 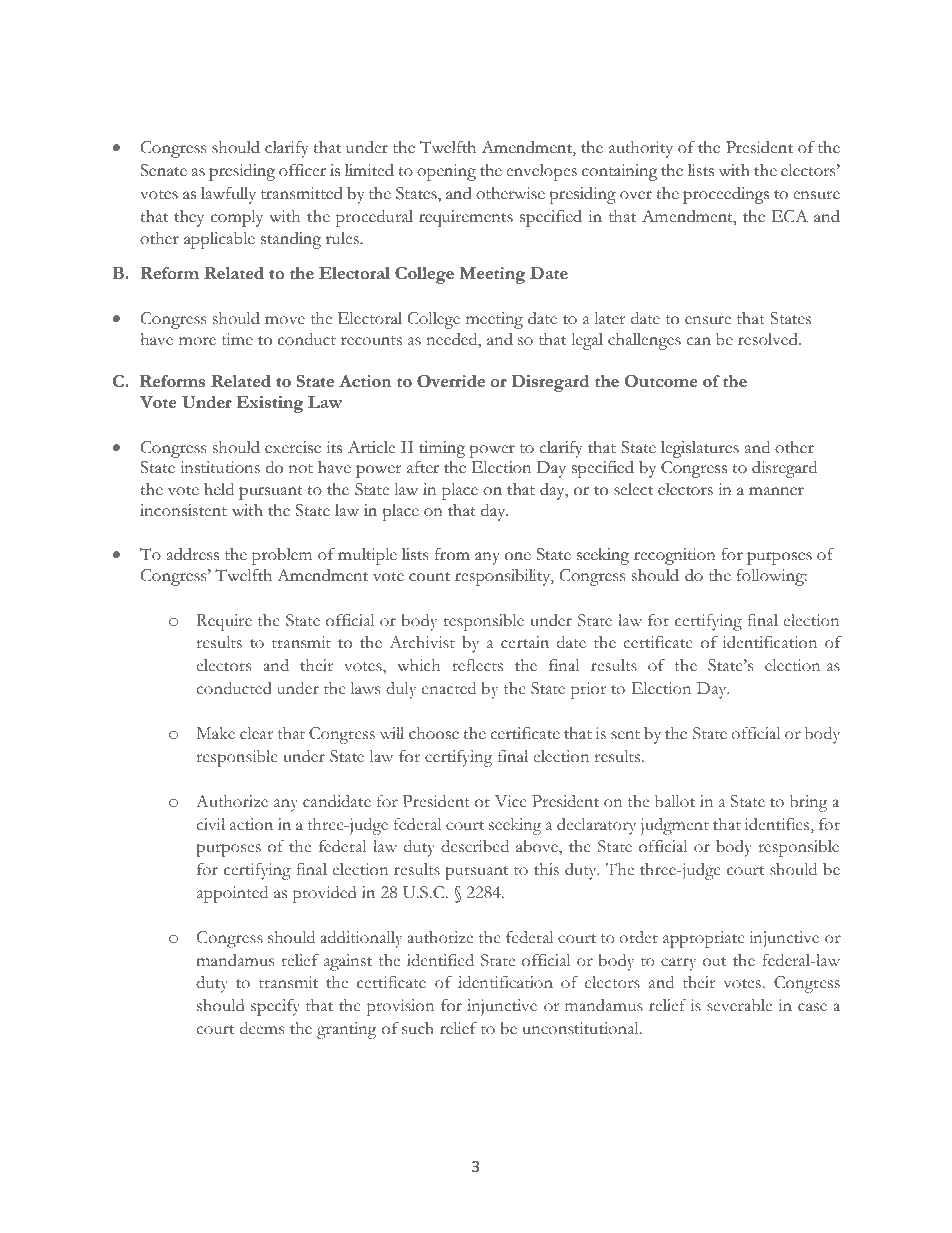 What do you see at coordinates (275, 1007) in the screenshot?
I see `specify` at bounding box center [275, 1007].
